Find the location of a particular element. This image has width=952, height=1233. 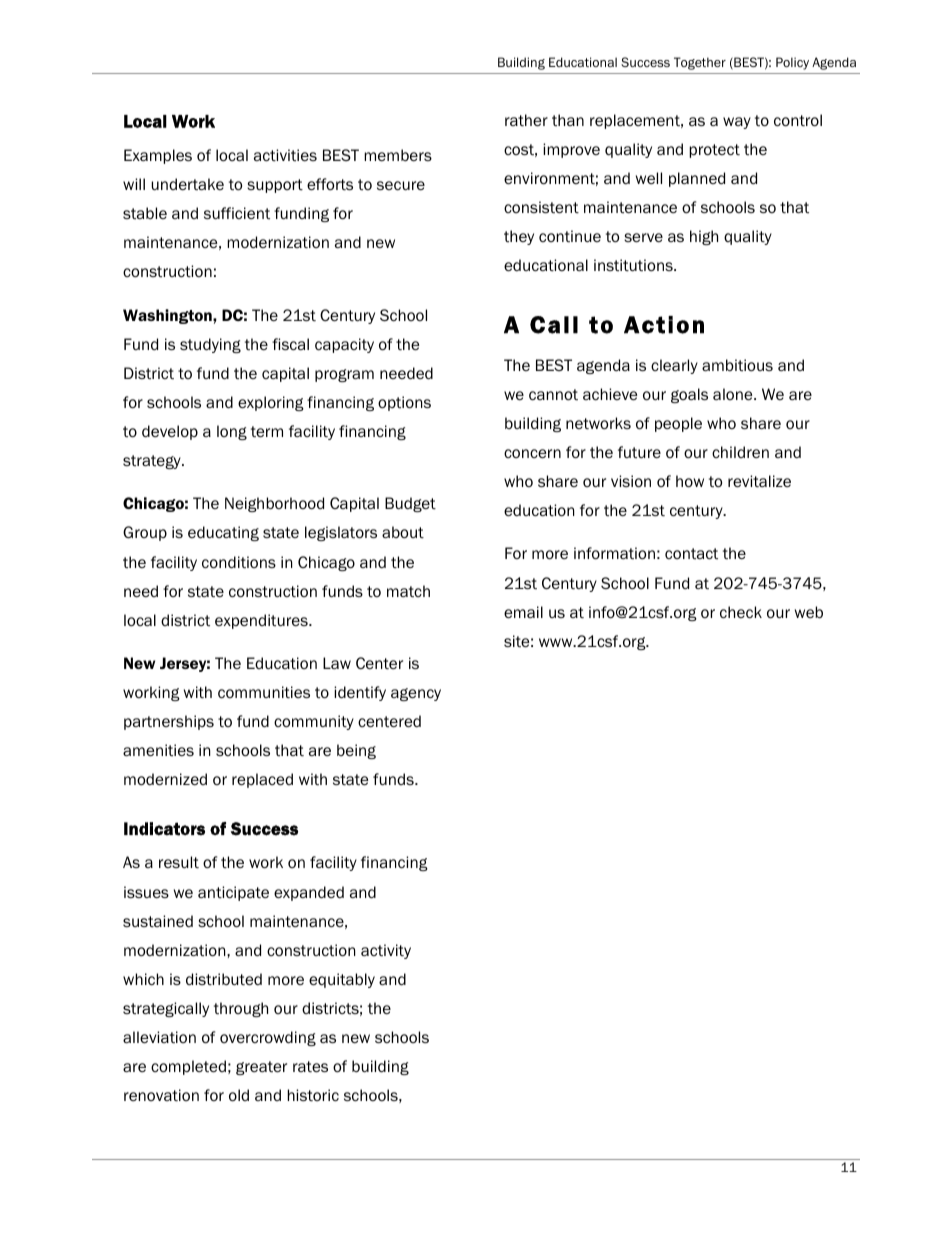

activity is located at coordinates (386, 951).
